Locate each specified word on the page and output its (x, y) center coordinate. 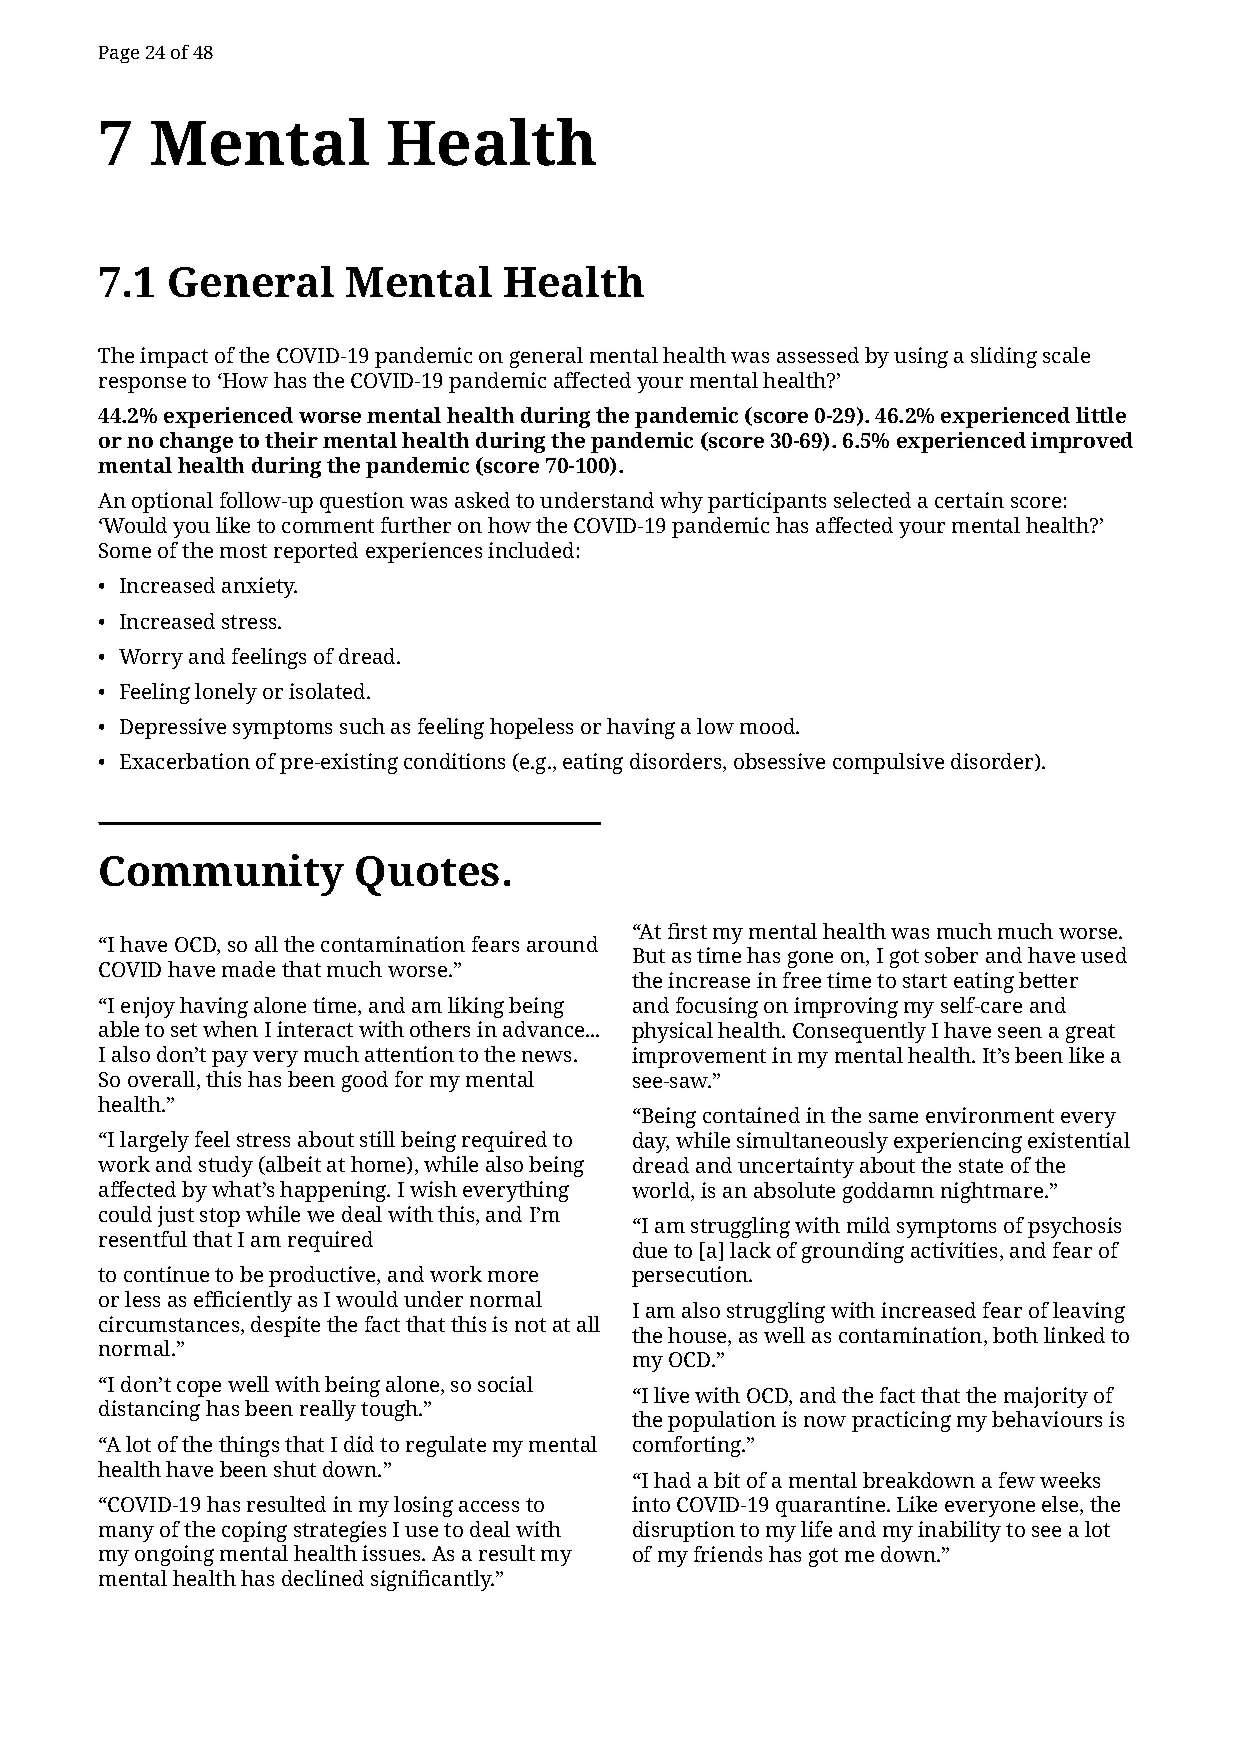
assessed (818, 355)
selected (872, 500)
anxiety (259, 587)
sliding (1004, 357)
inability (959, 1531)
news (548, 1056)
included (531, 550)
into (651, 1504)
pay (230, 1059)
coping (254, 1531)
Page (119, 54)
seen (1020, 1032)
